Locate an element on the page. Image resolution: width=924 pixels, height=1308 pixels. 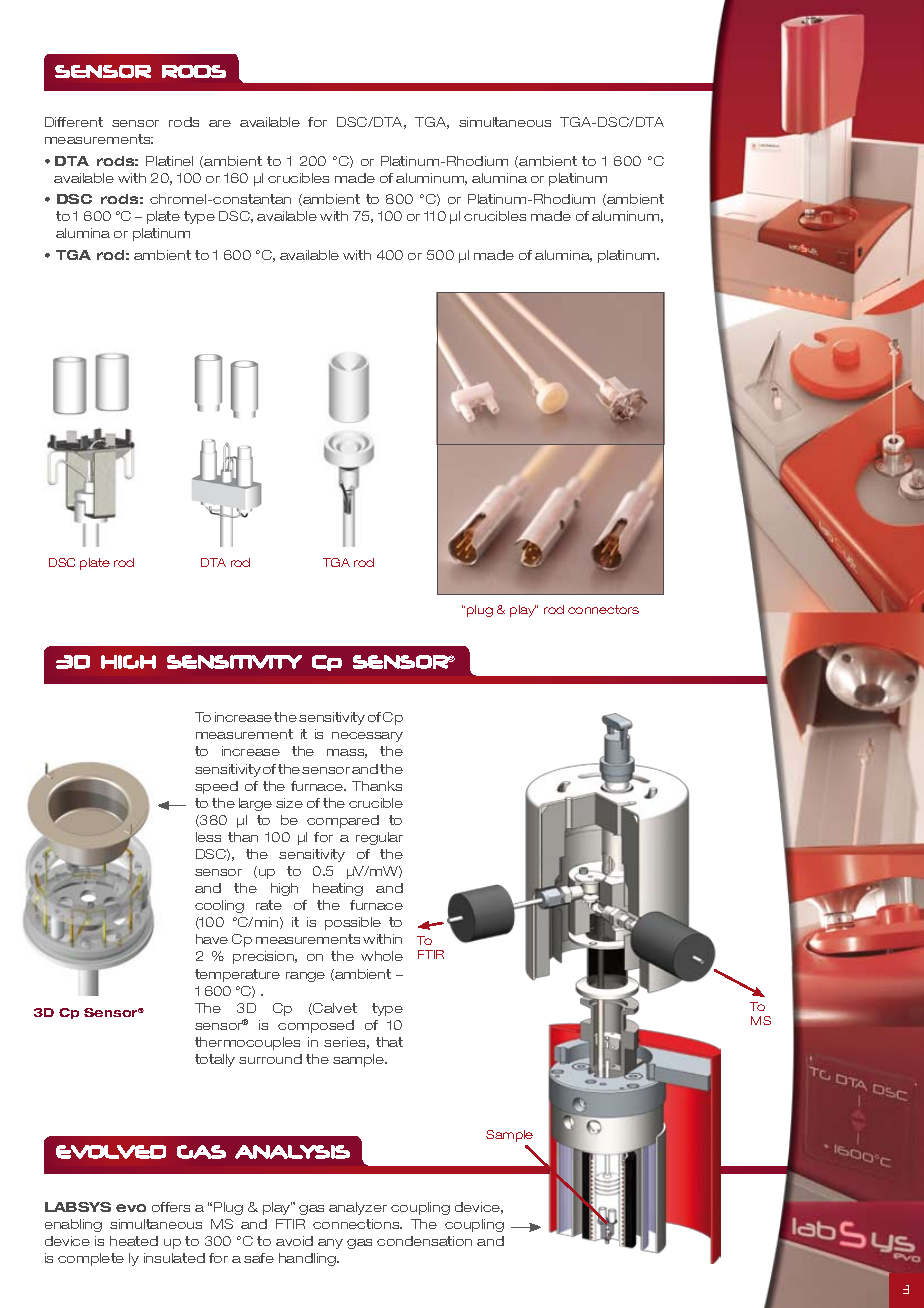
heating is located at coordinates (338, 889).
